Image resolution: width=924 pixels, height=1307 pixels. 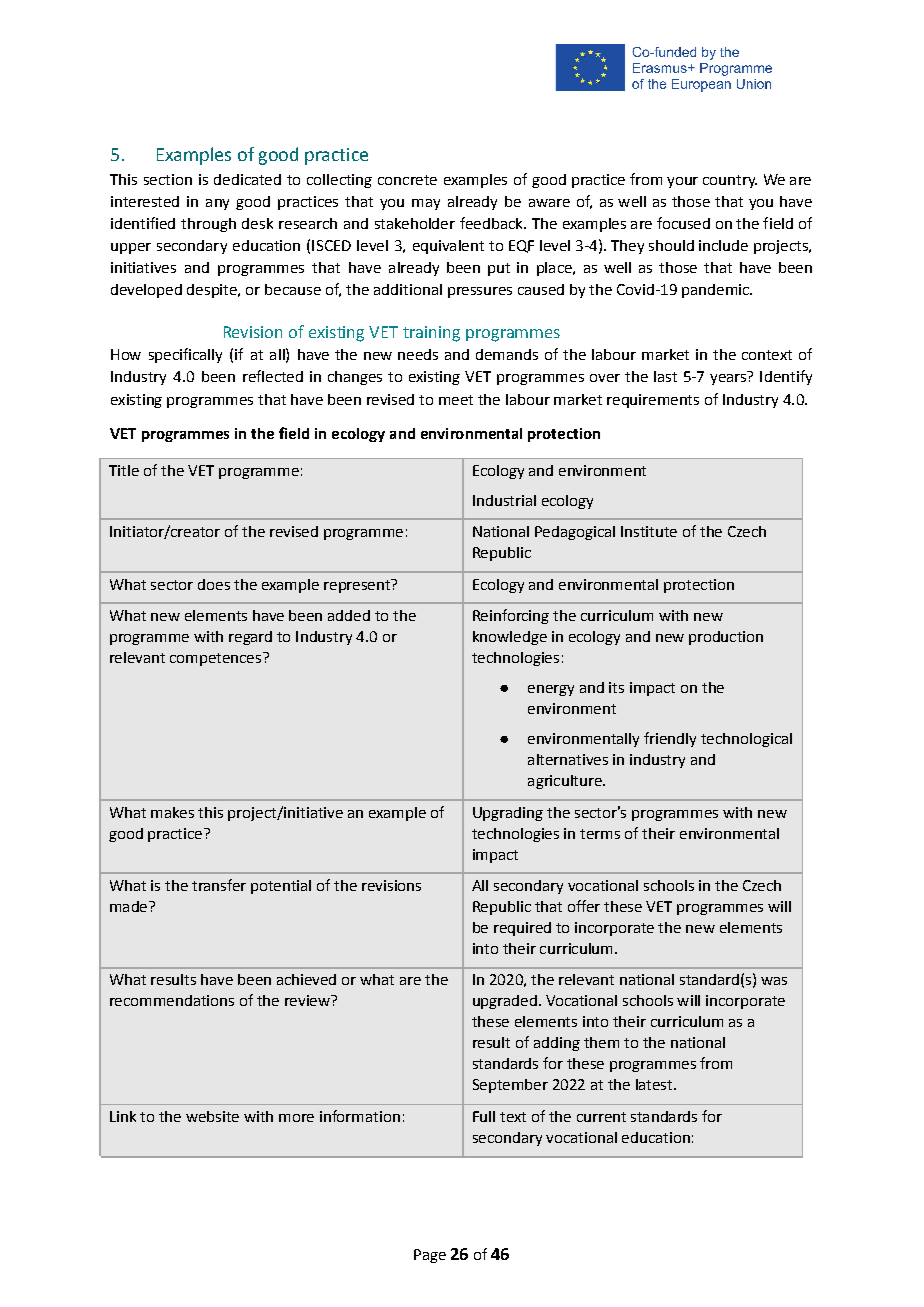 I want to click on through, so click(x=208, y=225).
